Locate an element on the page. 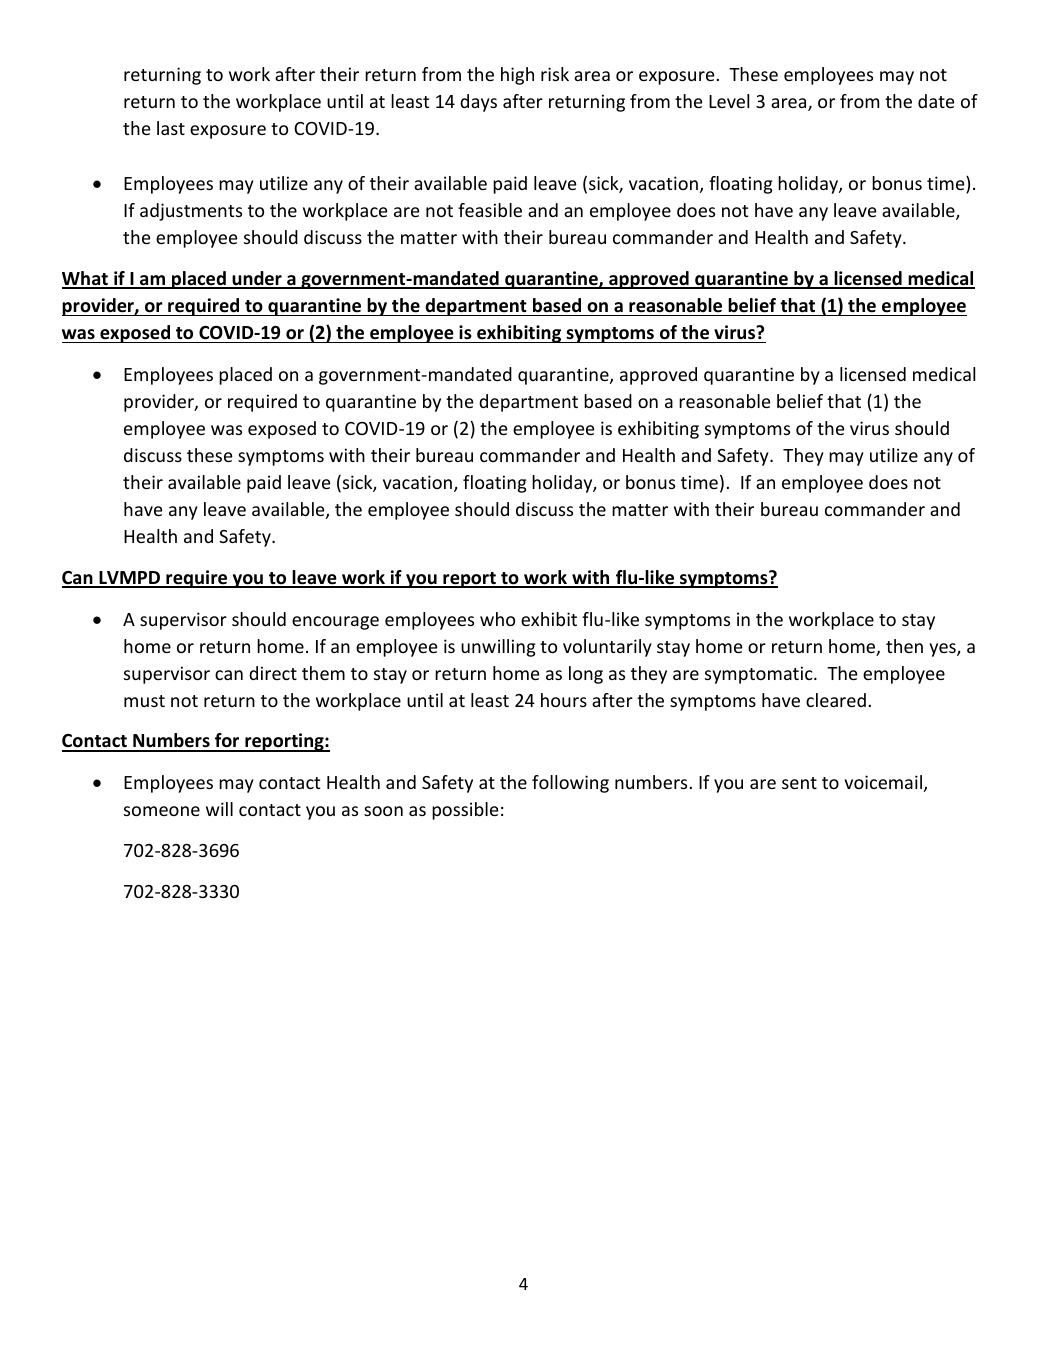 The image size is (1047, 1355). under is located at coordinates (257, 279).
